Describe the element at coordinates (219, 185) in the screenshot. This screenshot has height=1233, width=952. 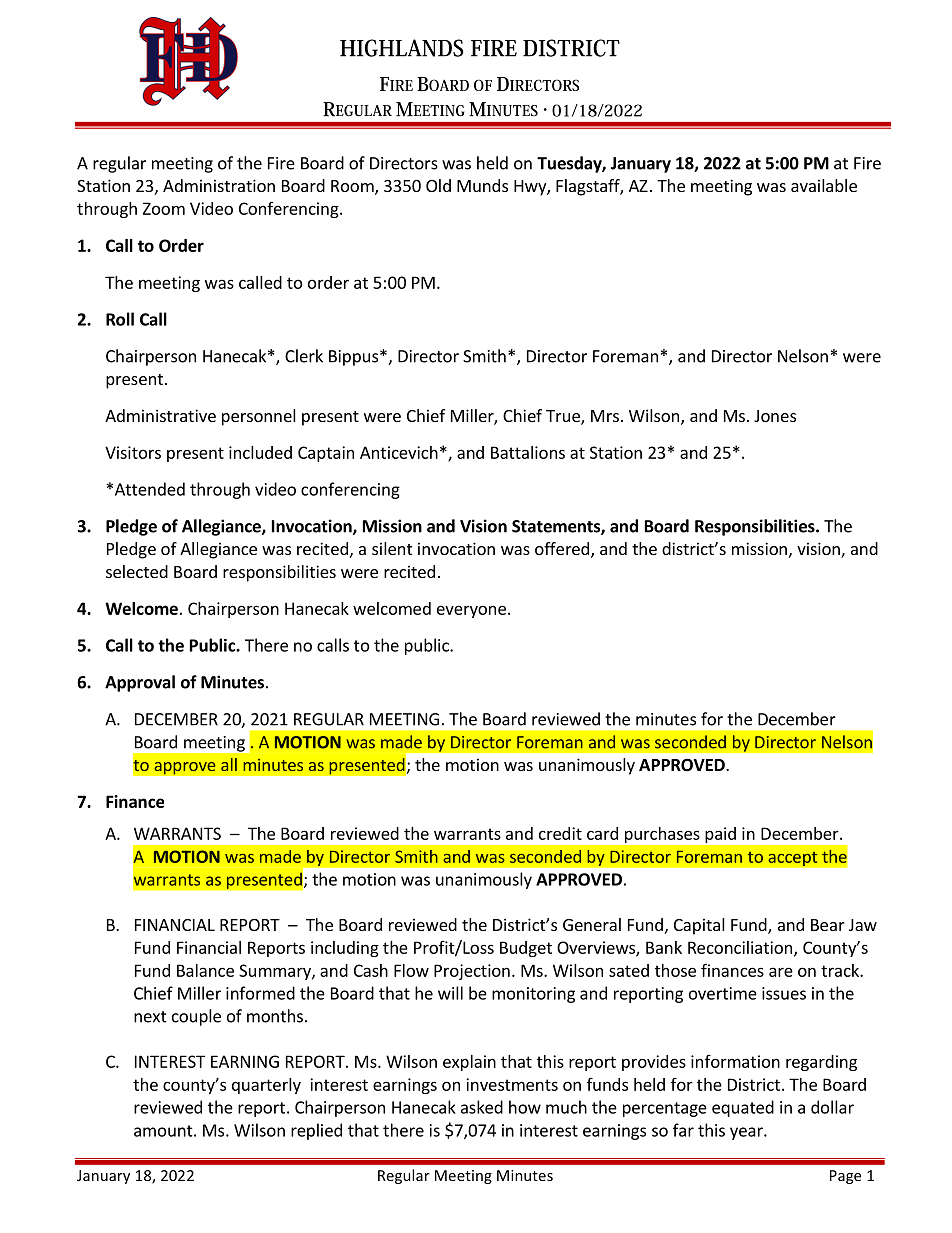
I see `Administration` at that location.
